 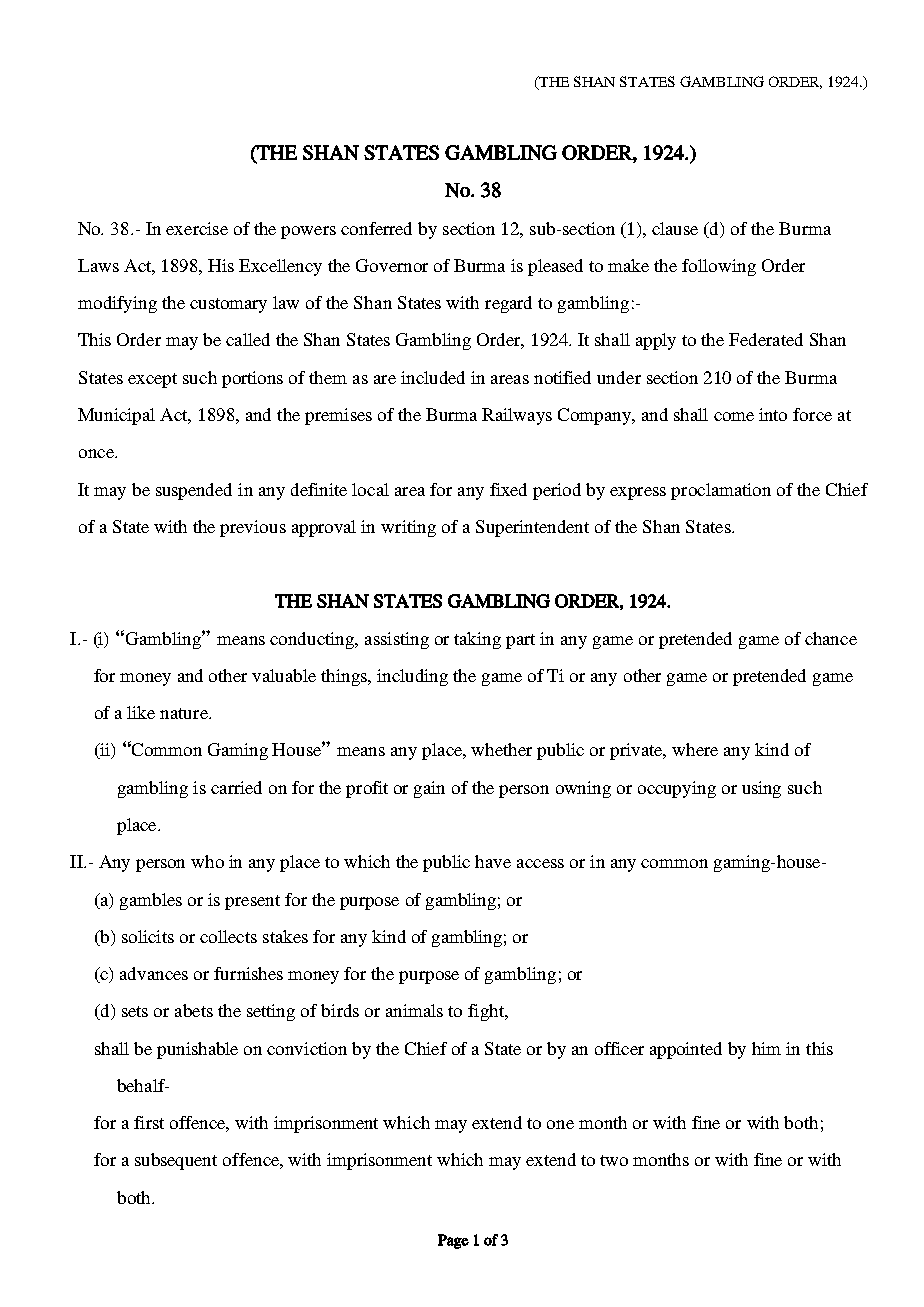 What do you see at coordinates (151, 901) in the screenshot?
I see `gambles` at bounding box center [151, 901].
